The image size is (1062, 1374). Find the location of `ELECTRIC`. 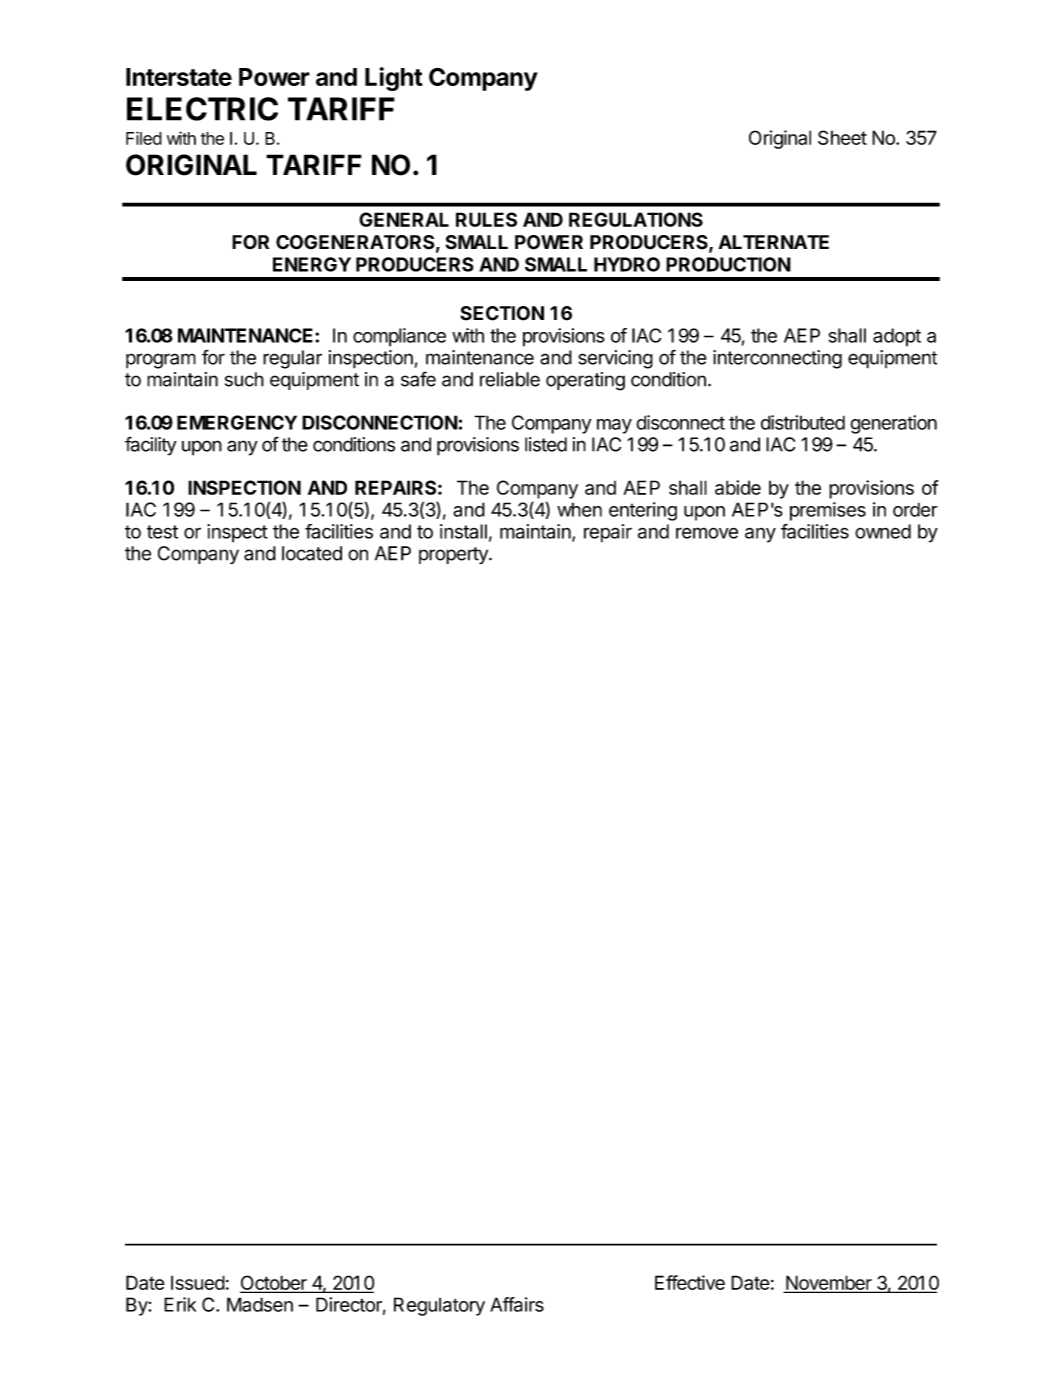

ELECTRIC is located at coordinates (202, 109).
